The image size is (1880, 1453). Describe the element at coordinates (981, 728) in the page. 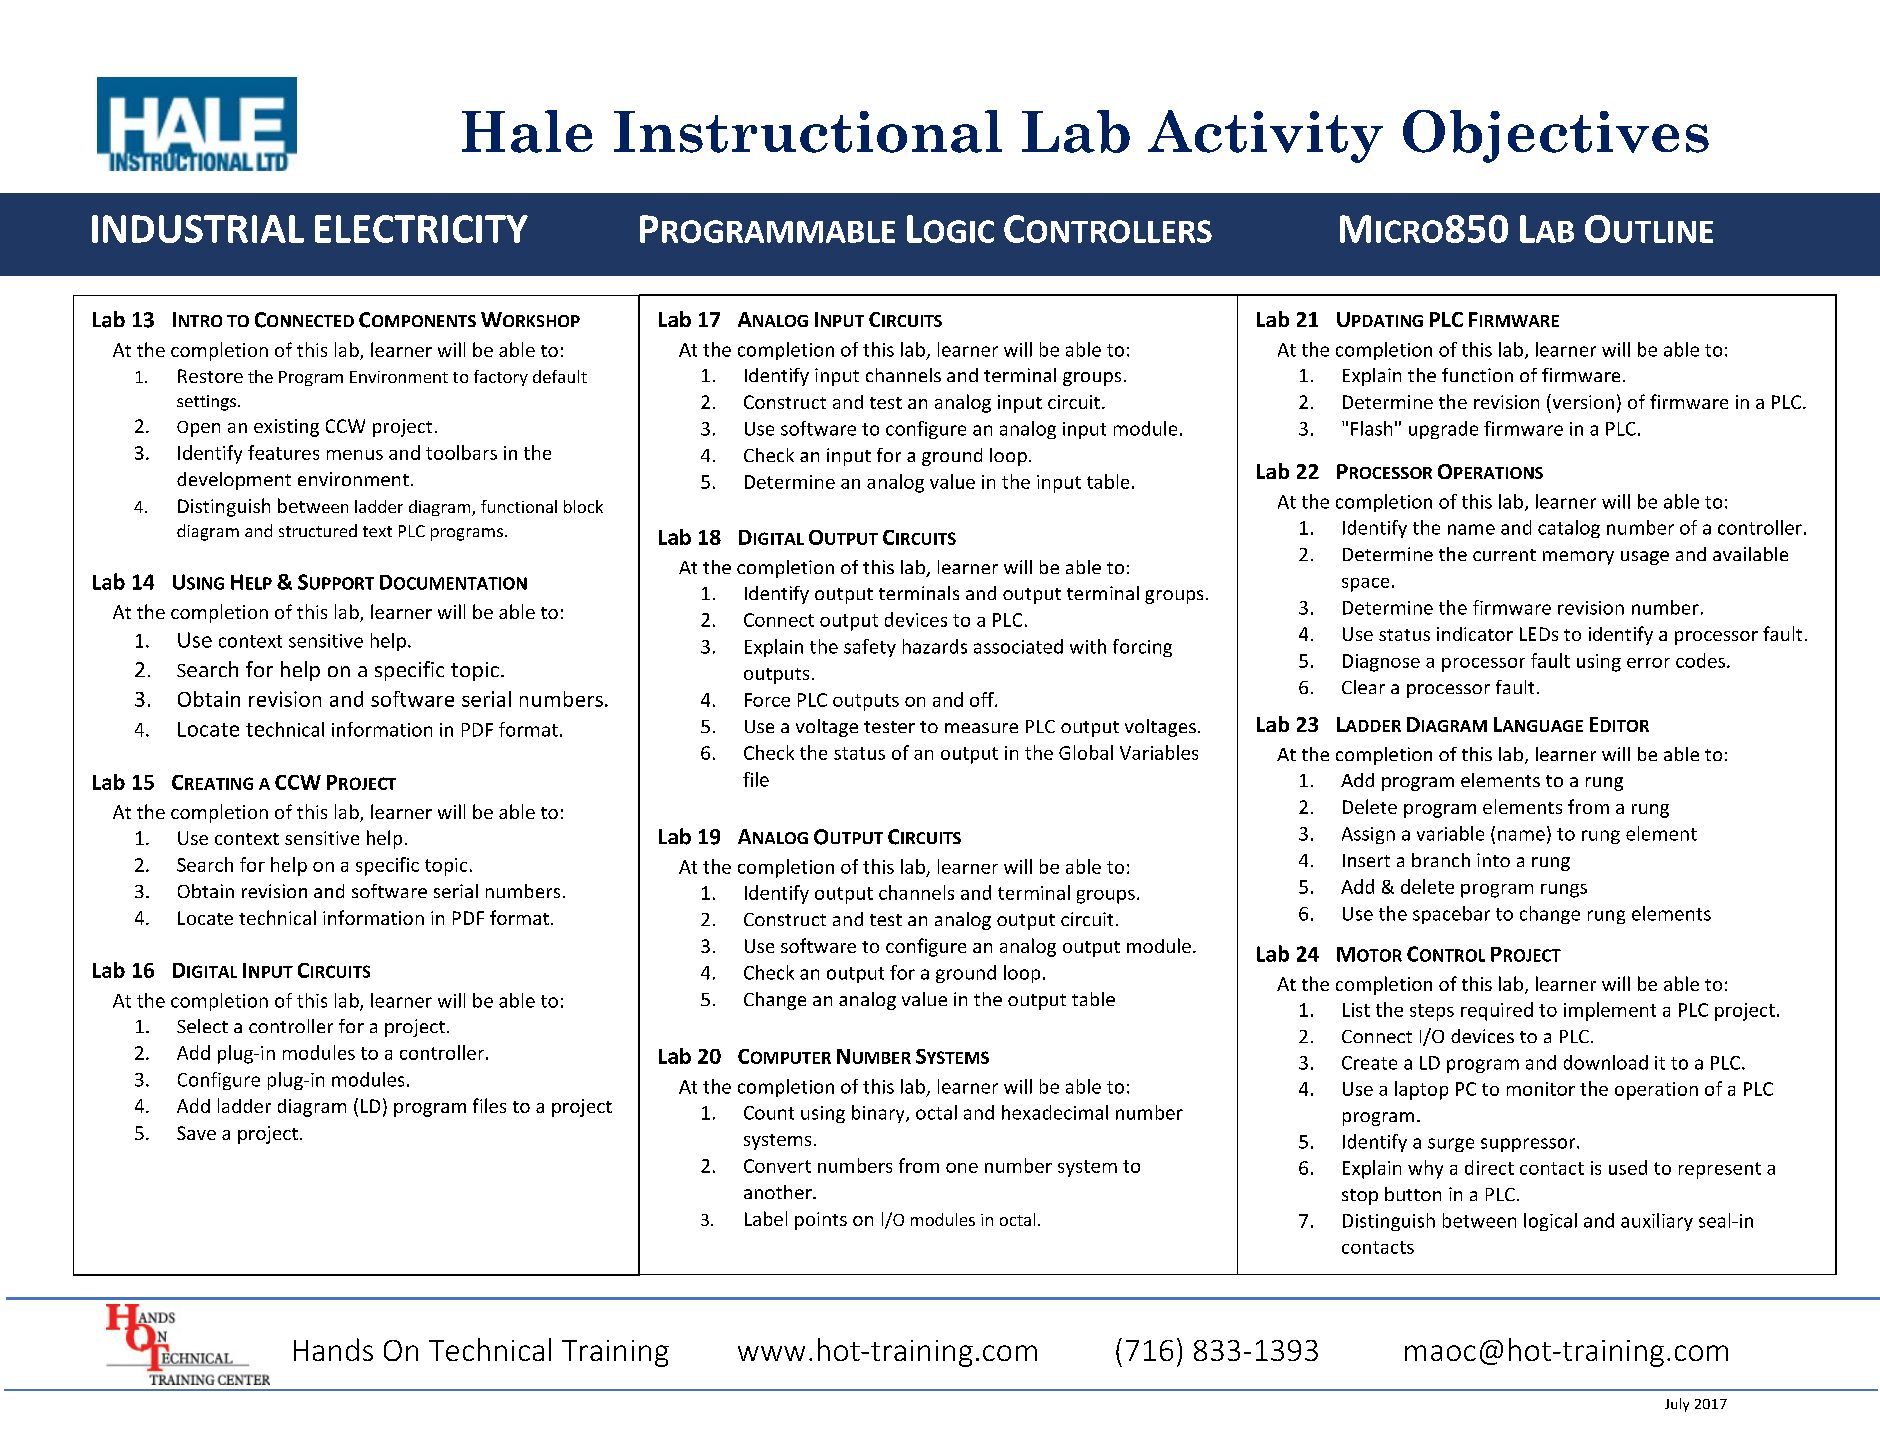

I see `measure` at that location.
